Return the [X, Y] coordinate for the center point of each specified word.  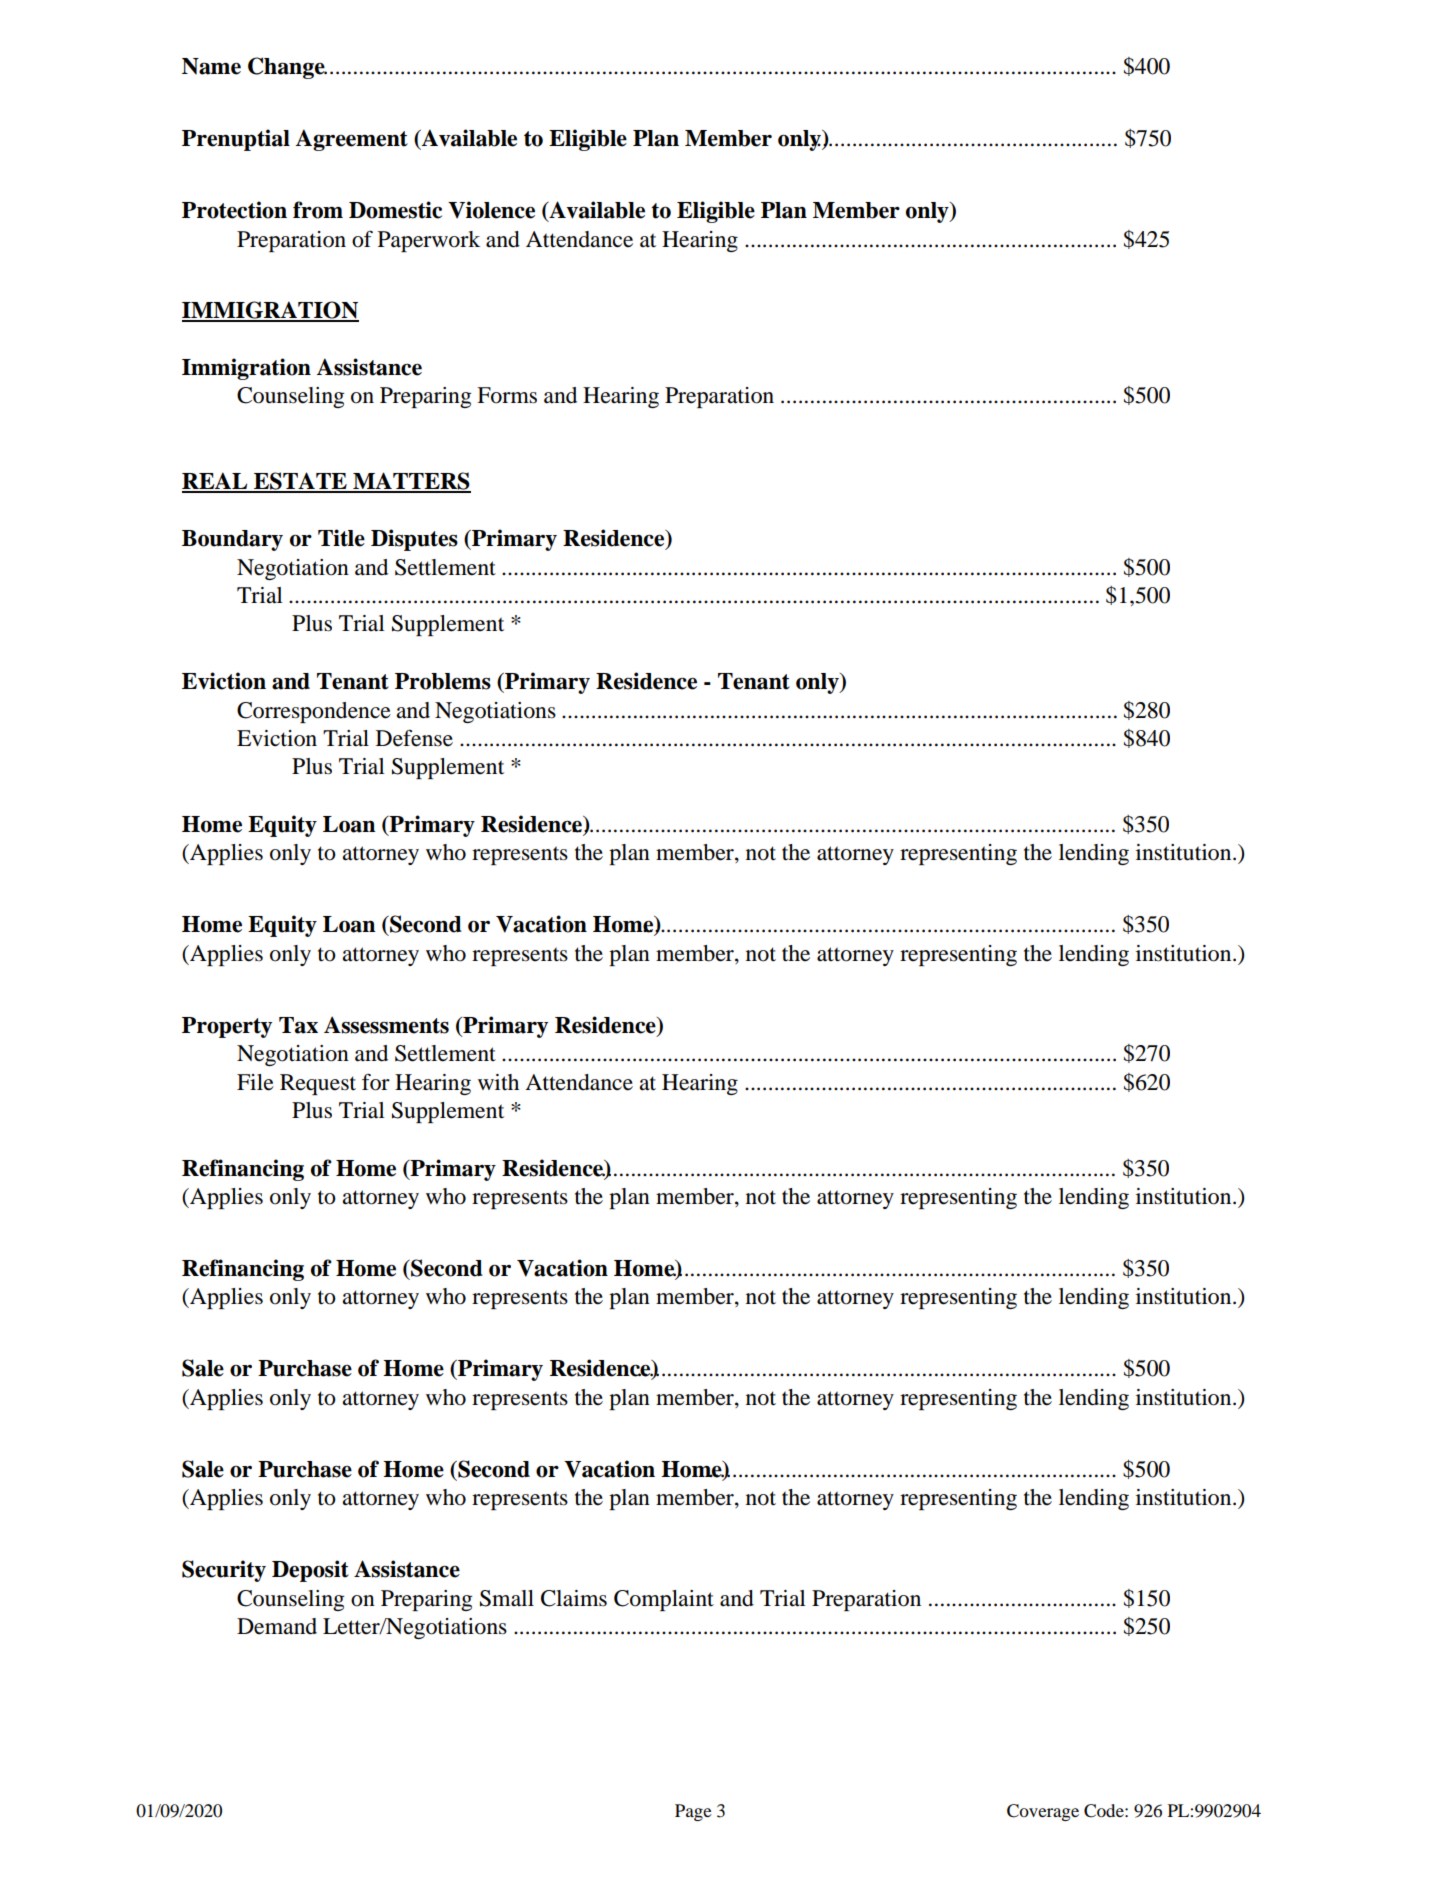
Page [693, 1812]
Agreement [352, 140]
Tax [298, 1025]
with [498, 1082]
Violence [491, 210]
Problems [443, 681]
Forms [507, 395]
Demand [277, 1626]
